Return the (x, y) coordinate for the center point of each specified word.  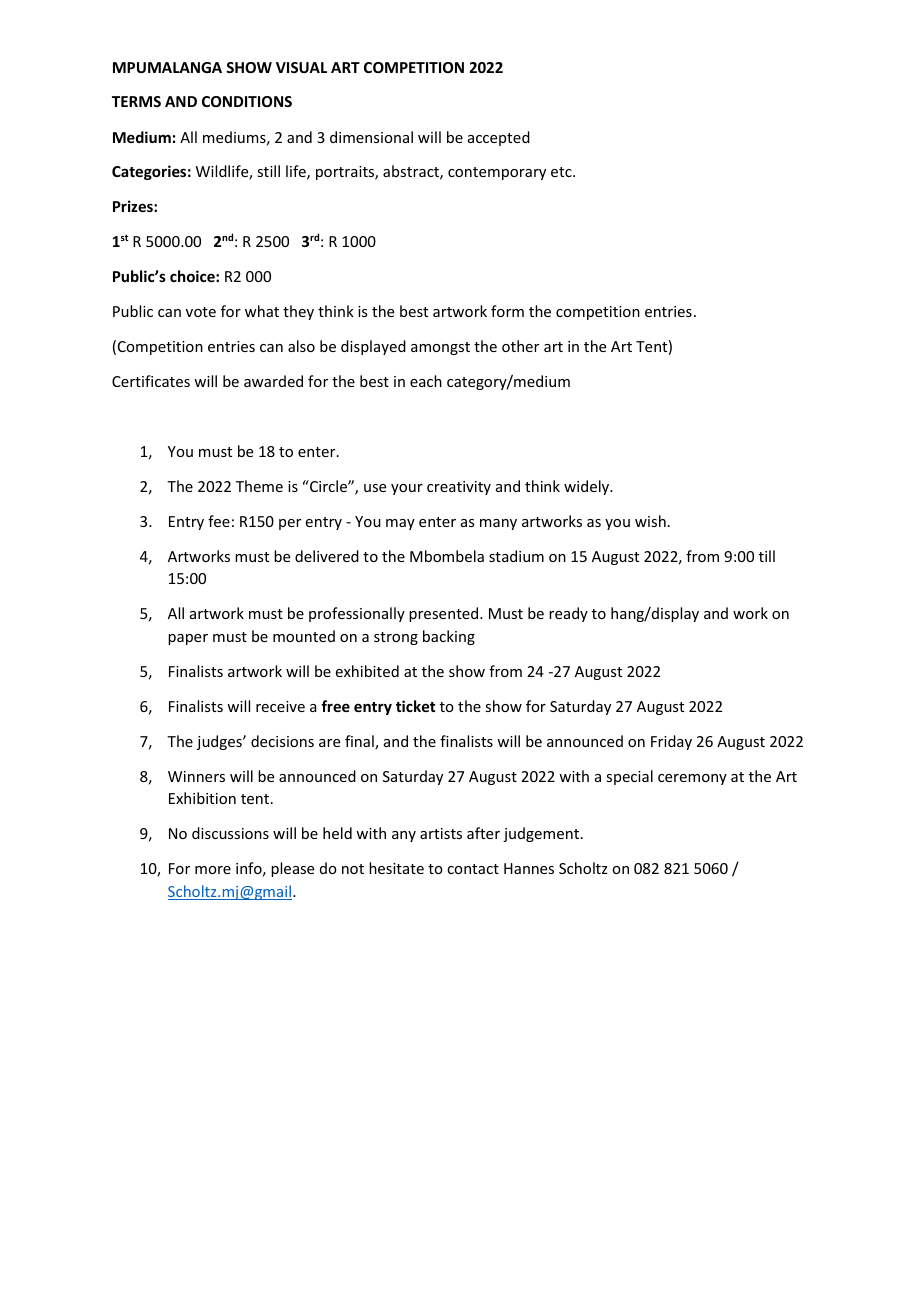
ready (568, 614)
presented (445, 614)
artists (441, 833)
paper (188, 639)
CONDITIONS (247, 101)
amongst (440, 348)
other (520, 346)
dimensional (371, 137)
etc (562, 172)
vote (201, 312)
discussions (230, 833)
